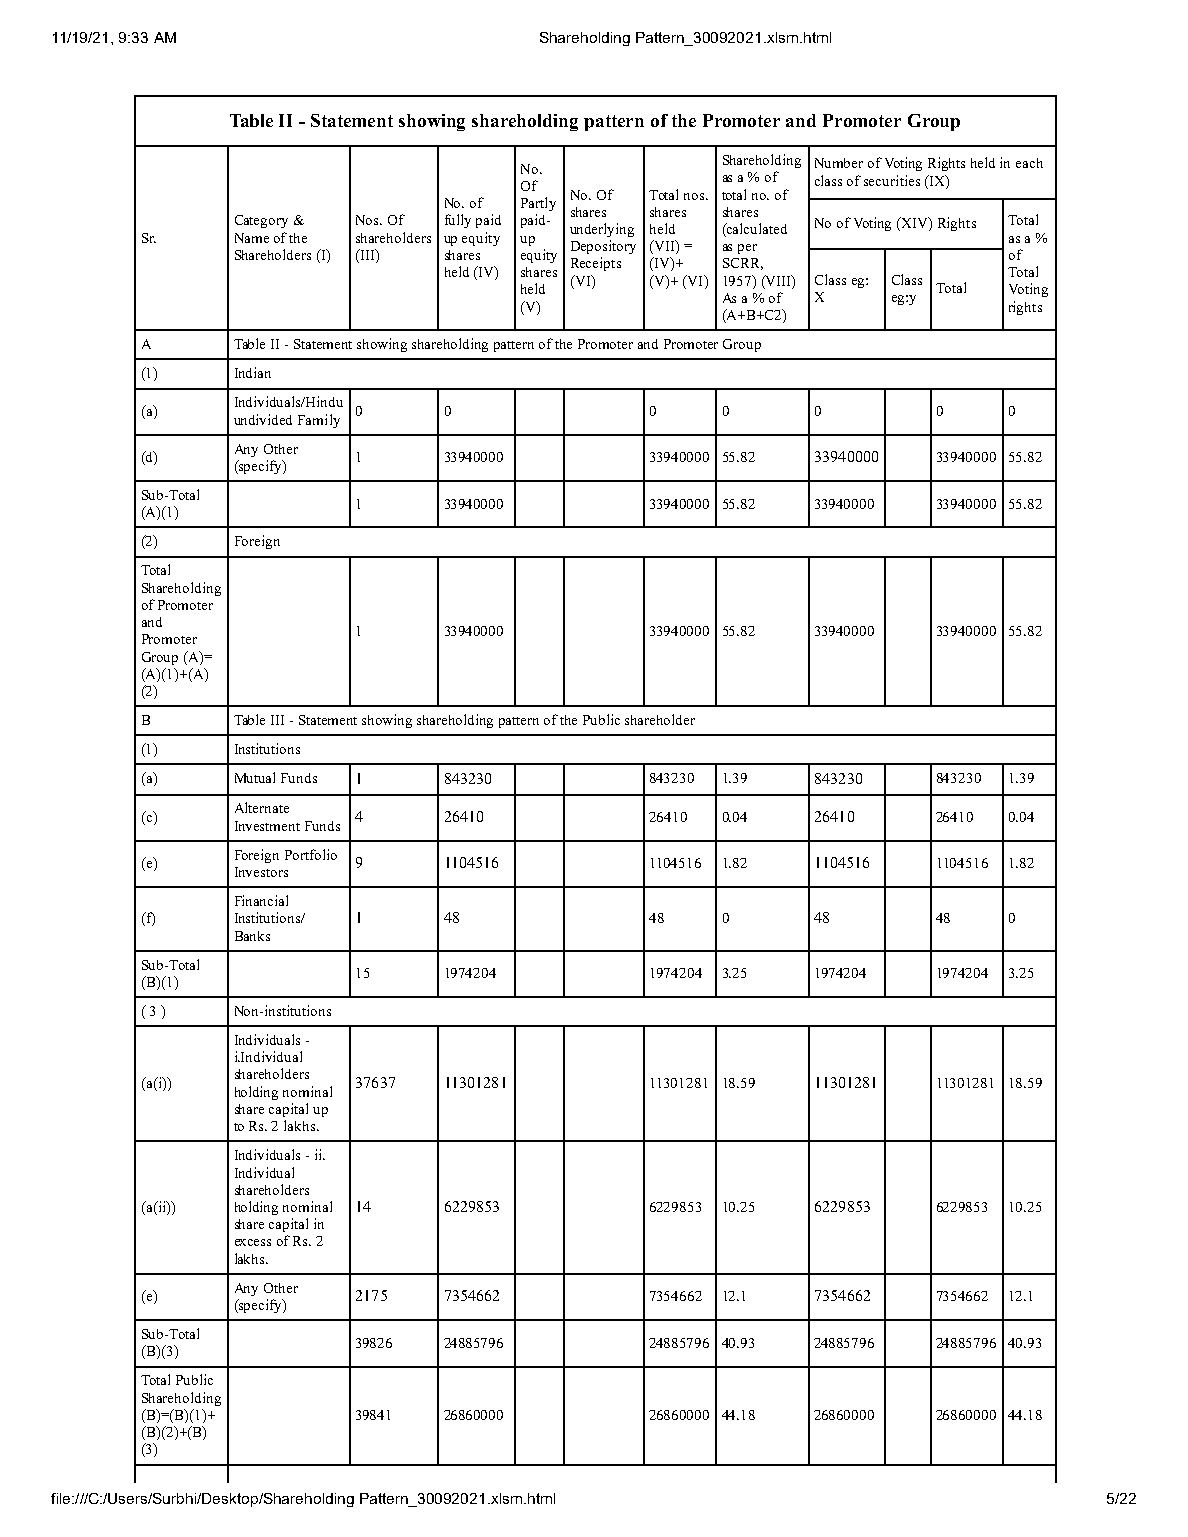 The height and width of the screenshot is (1537, 1188). What do you see at coordinates (602, 230) in the screenshot?
I see `underlying` at bounding box center [602, 230].
